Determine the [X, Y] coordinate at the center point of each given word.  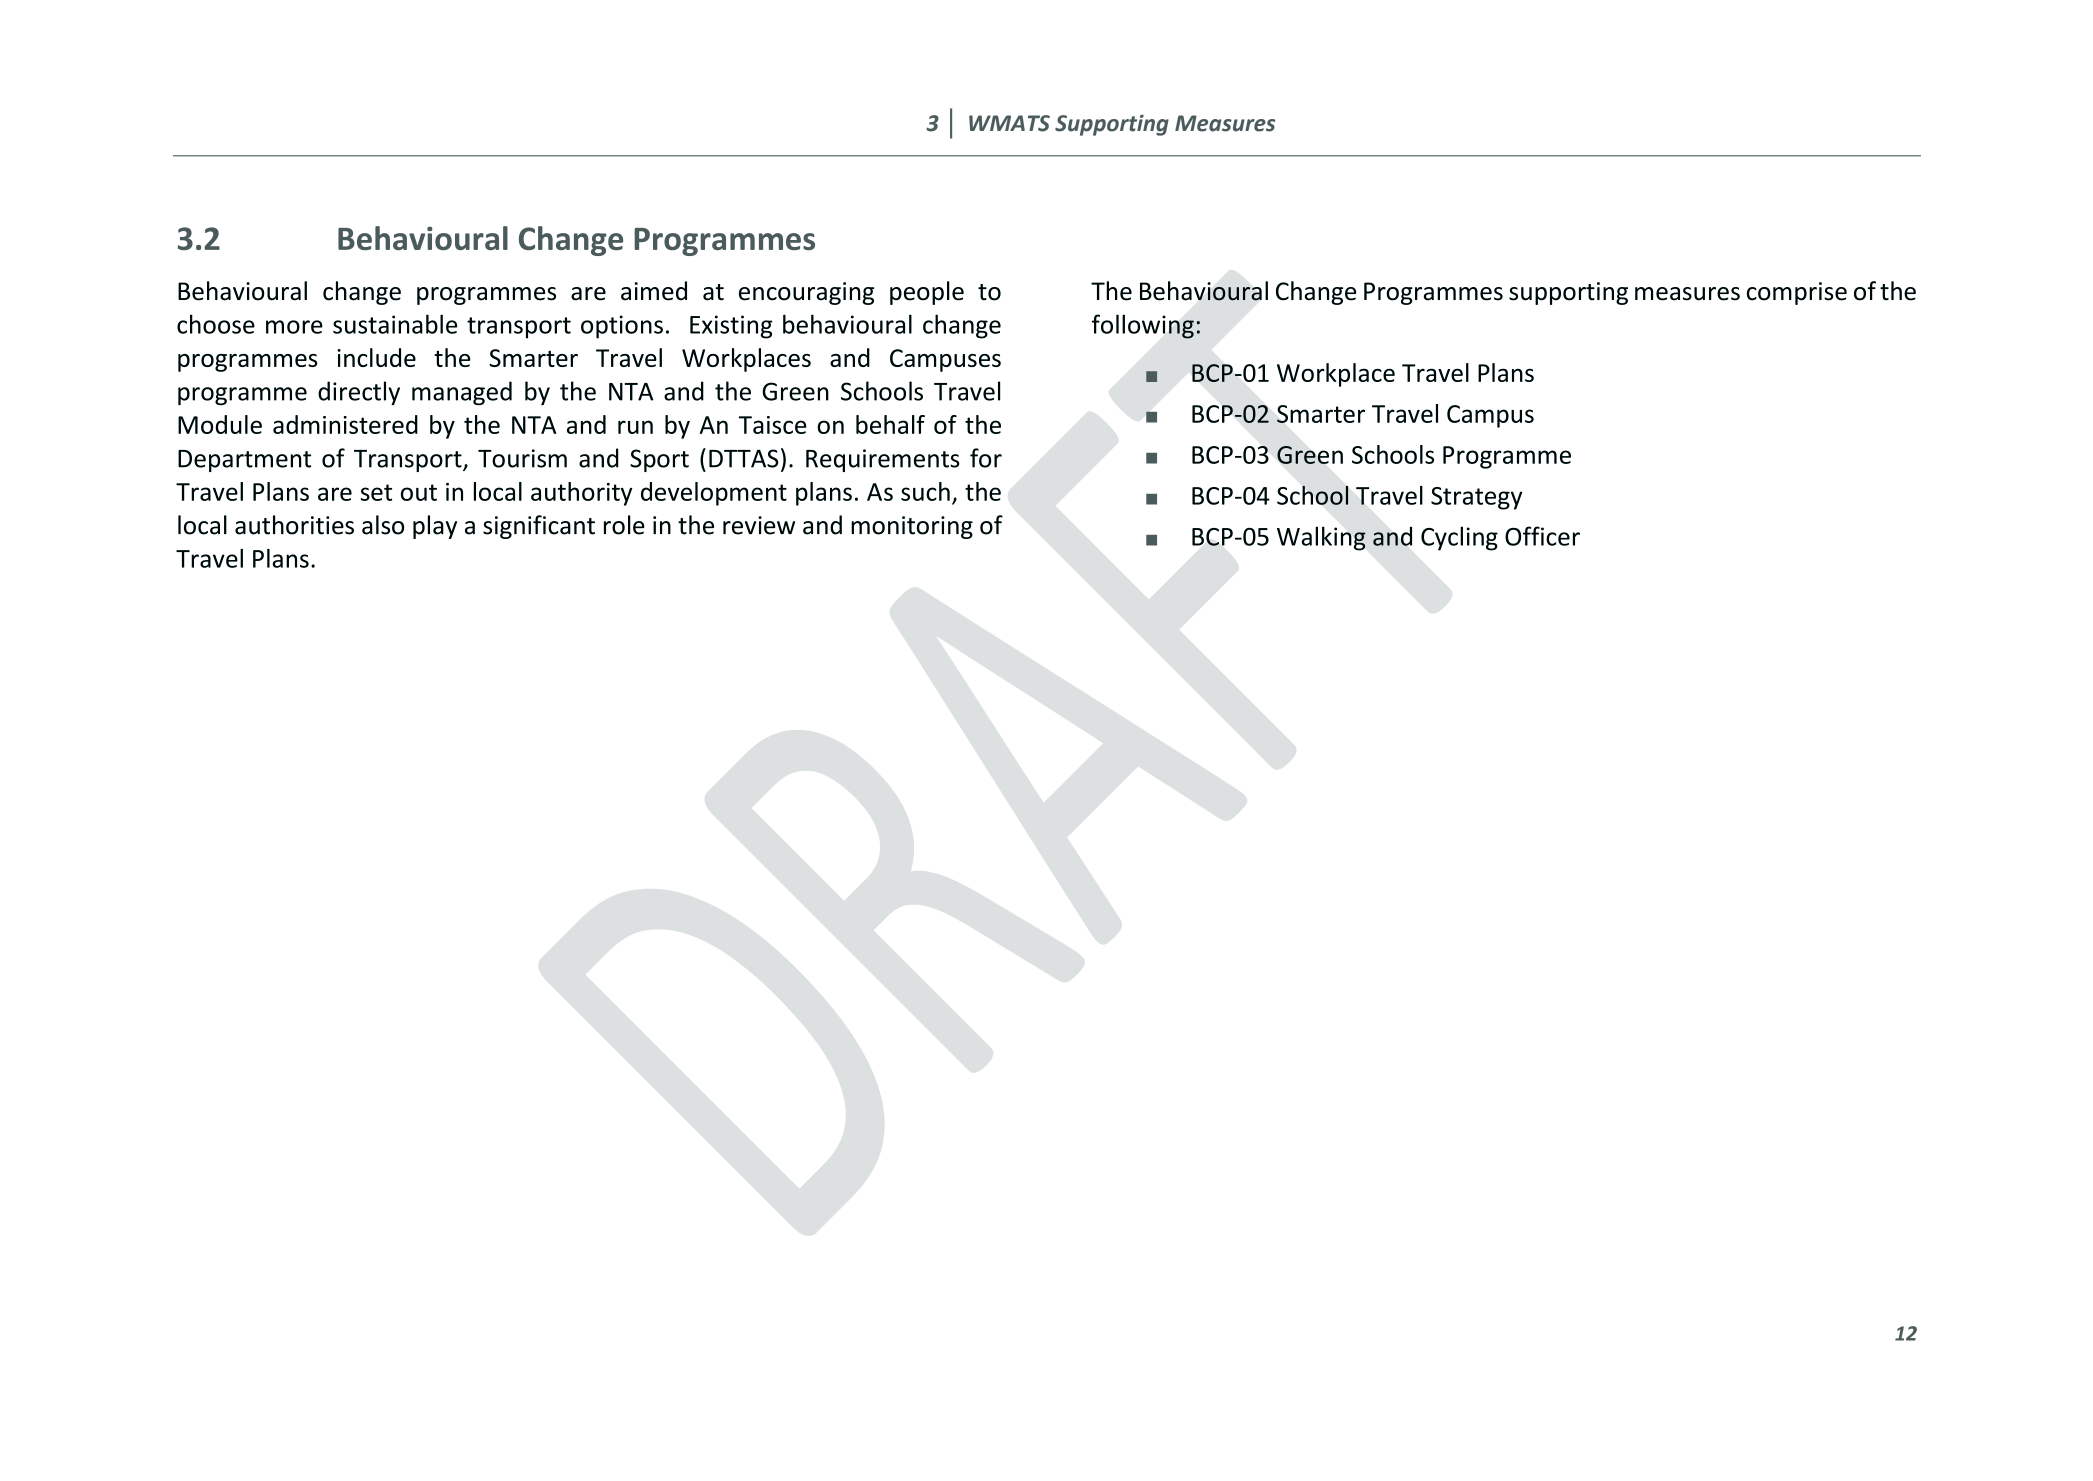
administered [345, 424]
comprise [1797, 293]
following [1143, 326]
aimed [654, 291]
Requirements [883, 460]
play [435, 527]
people [927, 293]
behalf [890, 424]
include [376, 357]
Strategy [1476, 498]
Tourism [522, 458]
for [986, 458]
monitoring [912, 527]
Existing [731, 327]
